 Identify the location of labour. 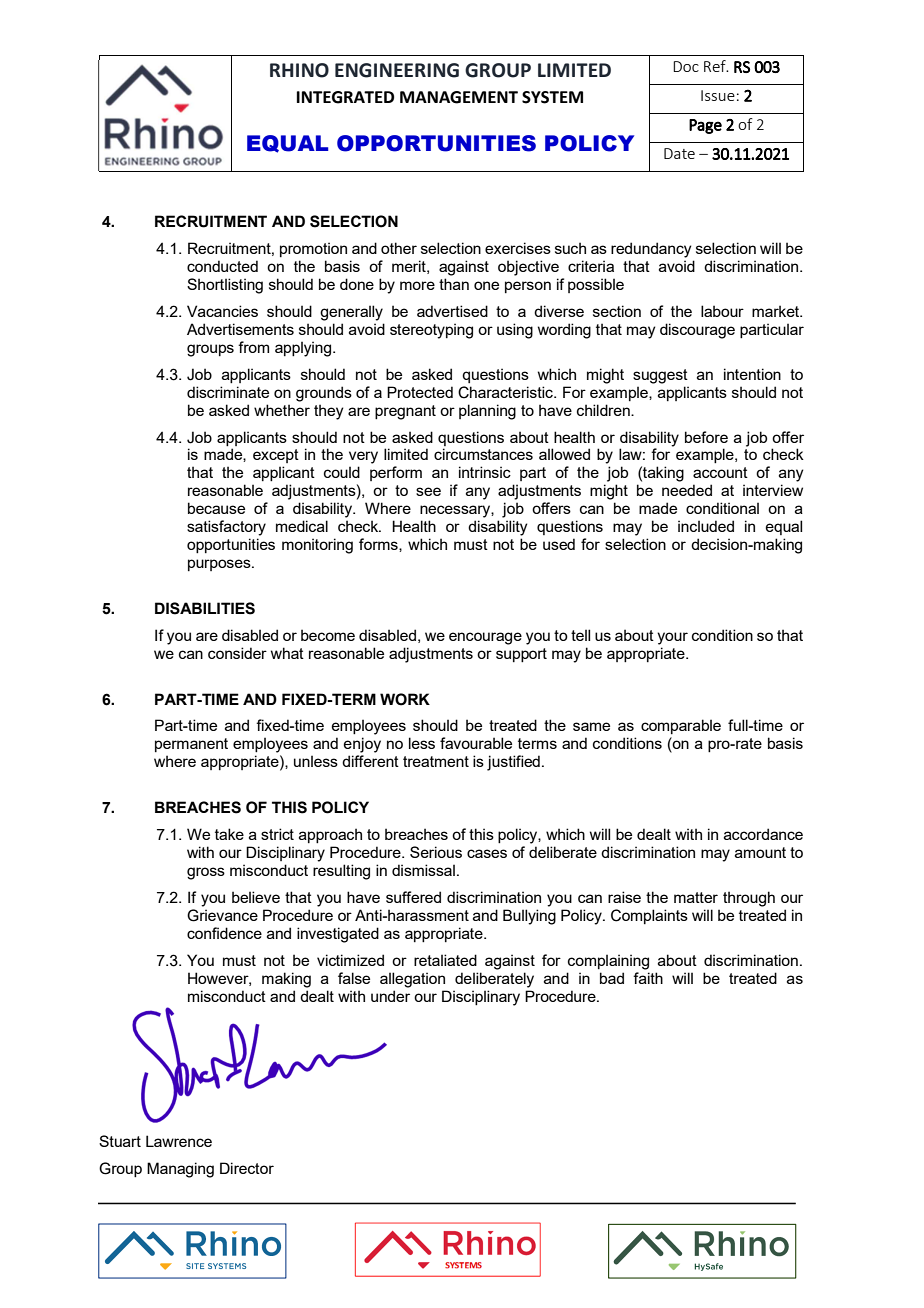
(722, 311).
